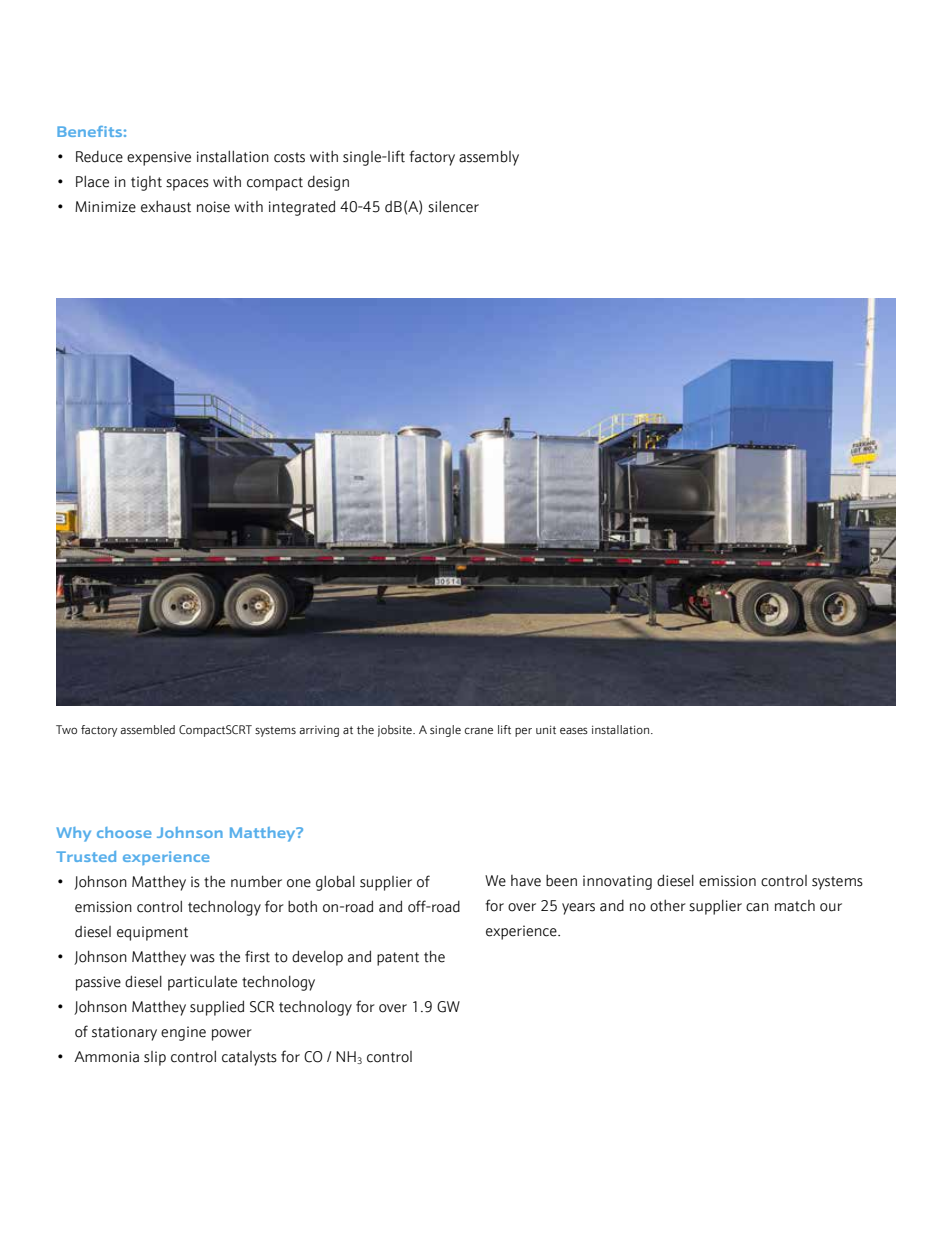 The width and height of the page is (952, 1233). Describe the element at coordinates (453, 206) in the page. I see `silencer` at that location.
